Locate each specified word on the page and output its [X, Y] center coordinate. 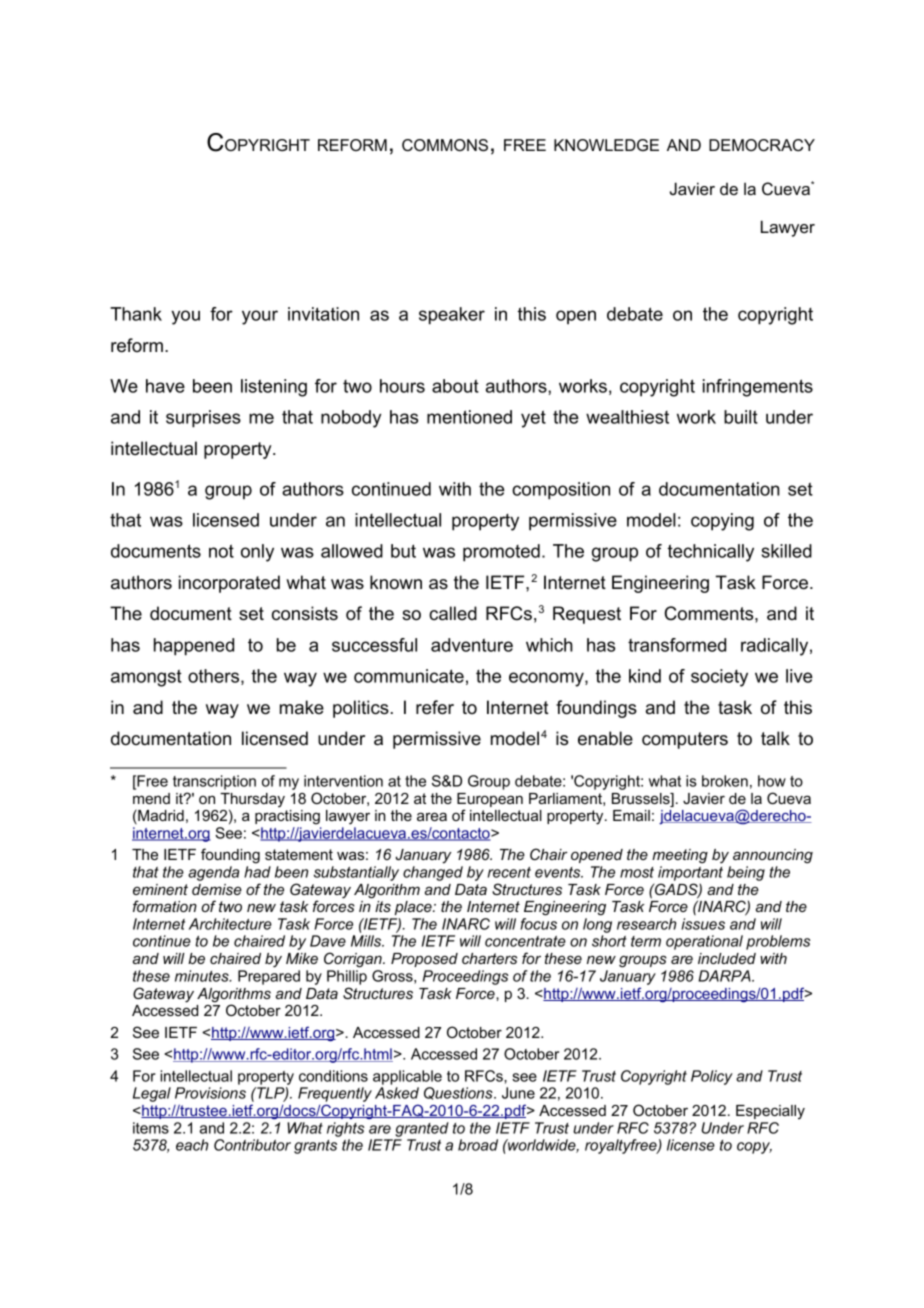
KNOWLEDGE [606, 145]
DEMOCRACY [762, 145]
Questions [459, 1093]
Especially [770, 1112]
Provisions [210, 1093]
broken [725, 781]
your [260, 317]
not [221, 551]
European [490, 801]
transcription [214, 782]
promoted [501, 553]
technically [711, 553]
